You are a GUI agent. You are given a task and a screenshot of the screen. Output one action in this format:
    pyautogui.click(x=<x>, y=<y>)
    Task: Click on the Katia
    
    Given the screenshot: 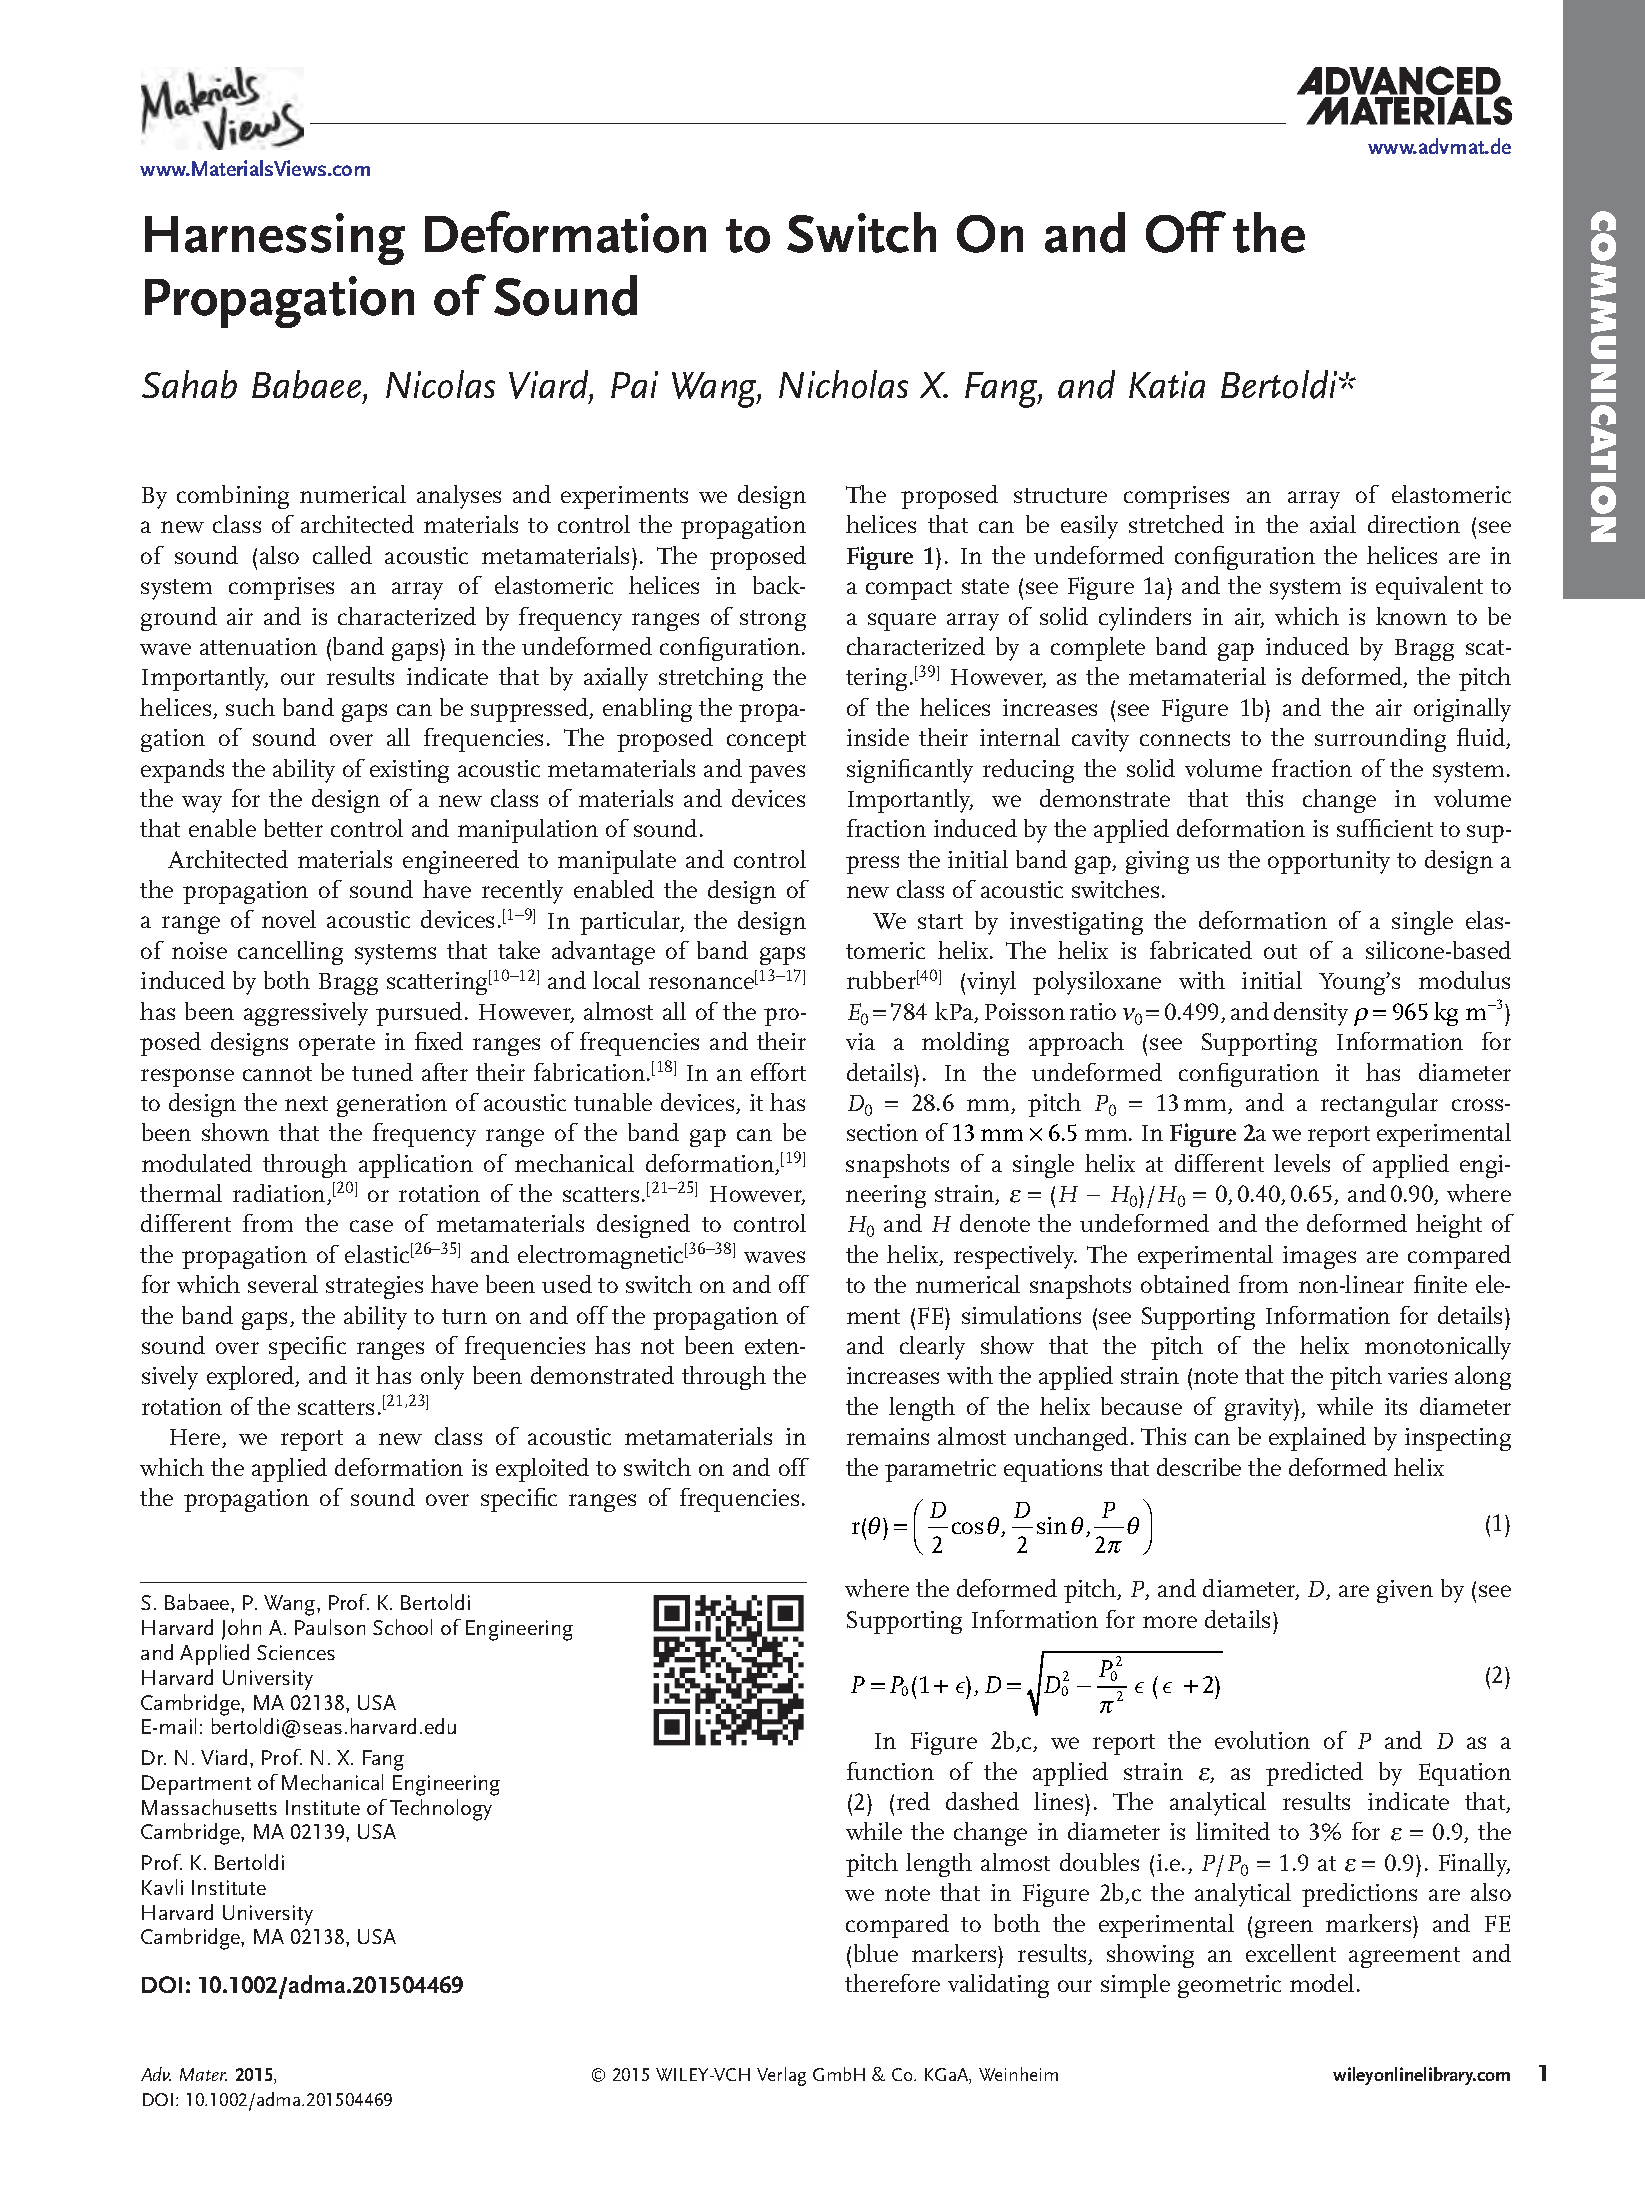 What is the action you would take?
    pyautogui.click(x=1167, y=384)
